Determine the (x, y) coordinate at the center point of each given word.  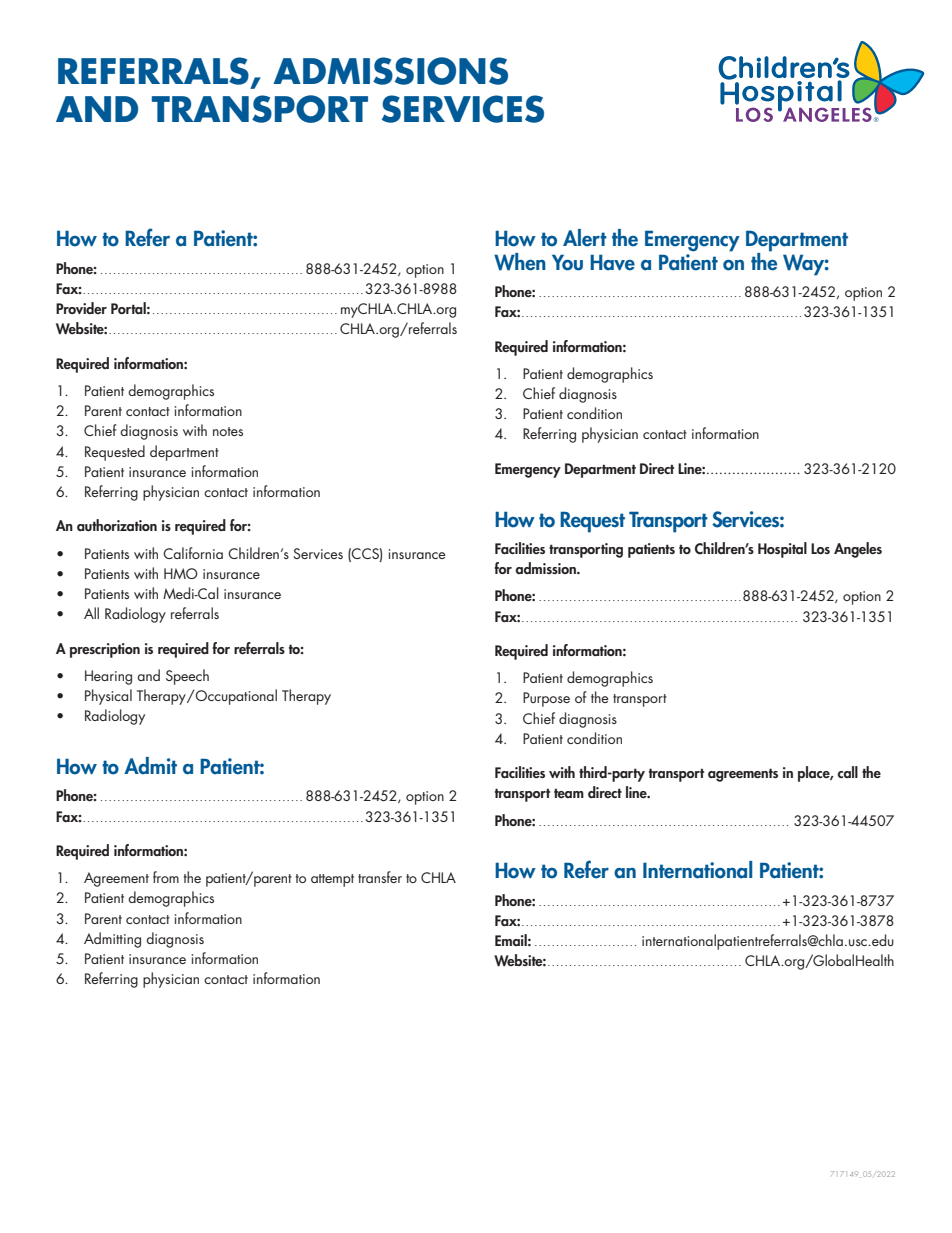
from (166, 877)
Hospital (782, 550)
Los (820, 548)
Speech (187, 677)
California (193, 553)
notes (228, 431)
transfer (380, 877)
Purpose (546, 699)
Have (612, 262)
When (520, 262)
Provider (81, 308)
